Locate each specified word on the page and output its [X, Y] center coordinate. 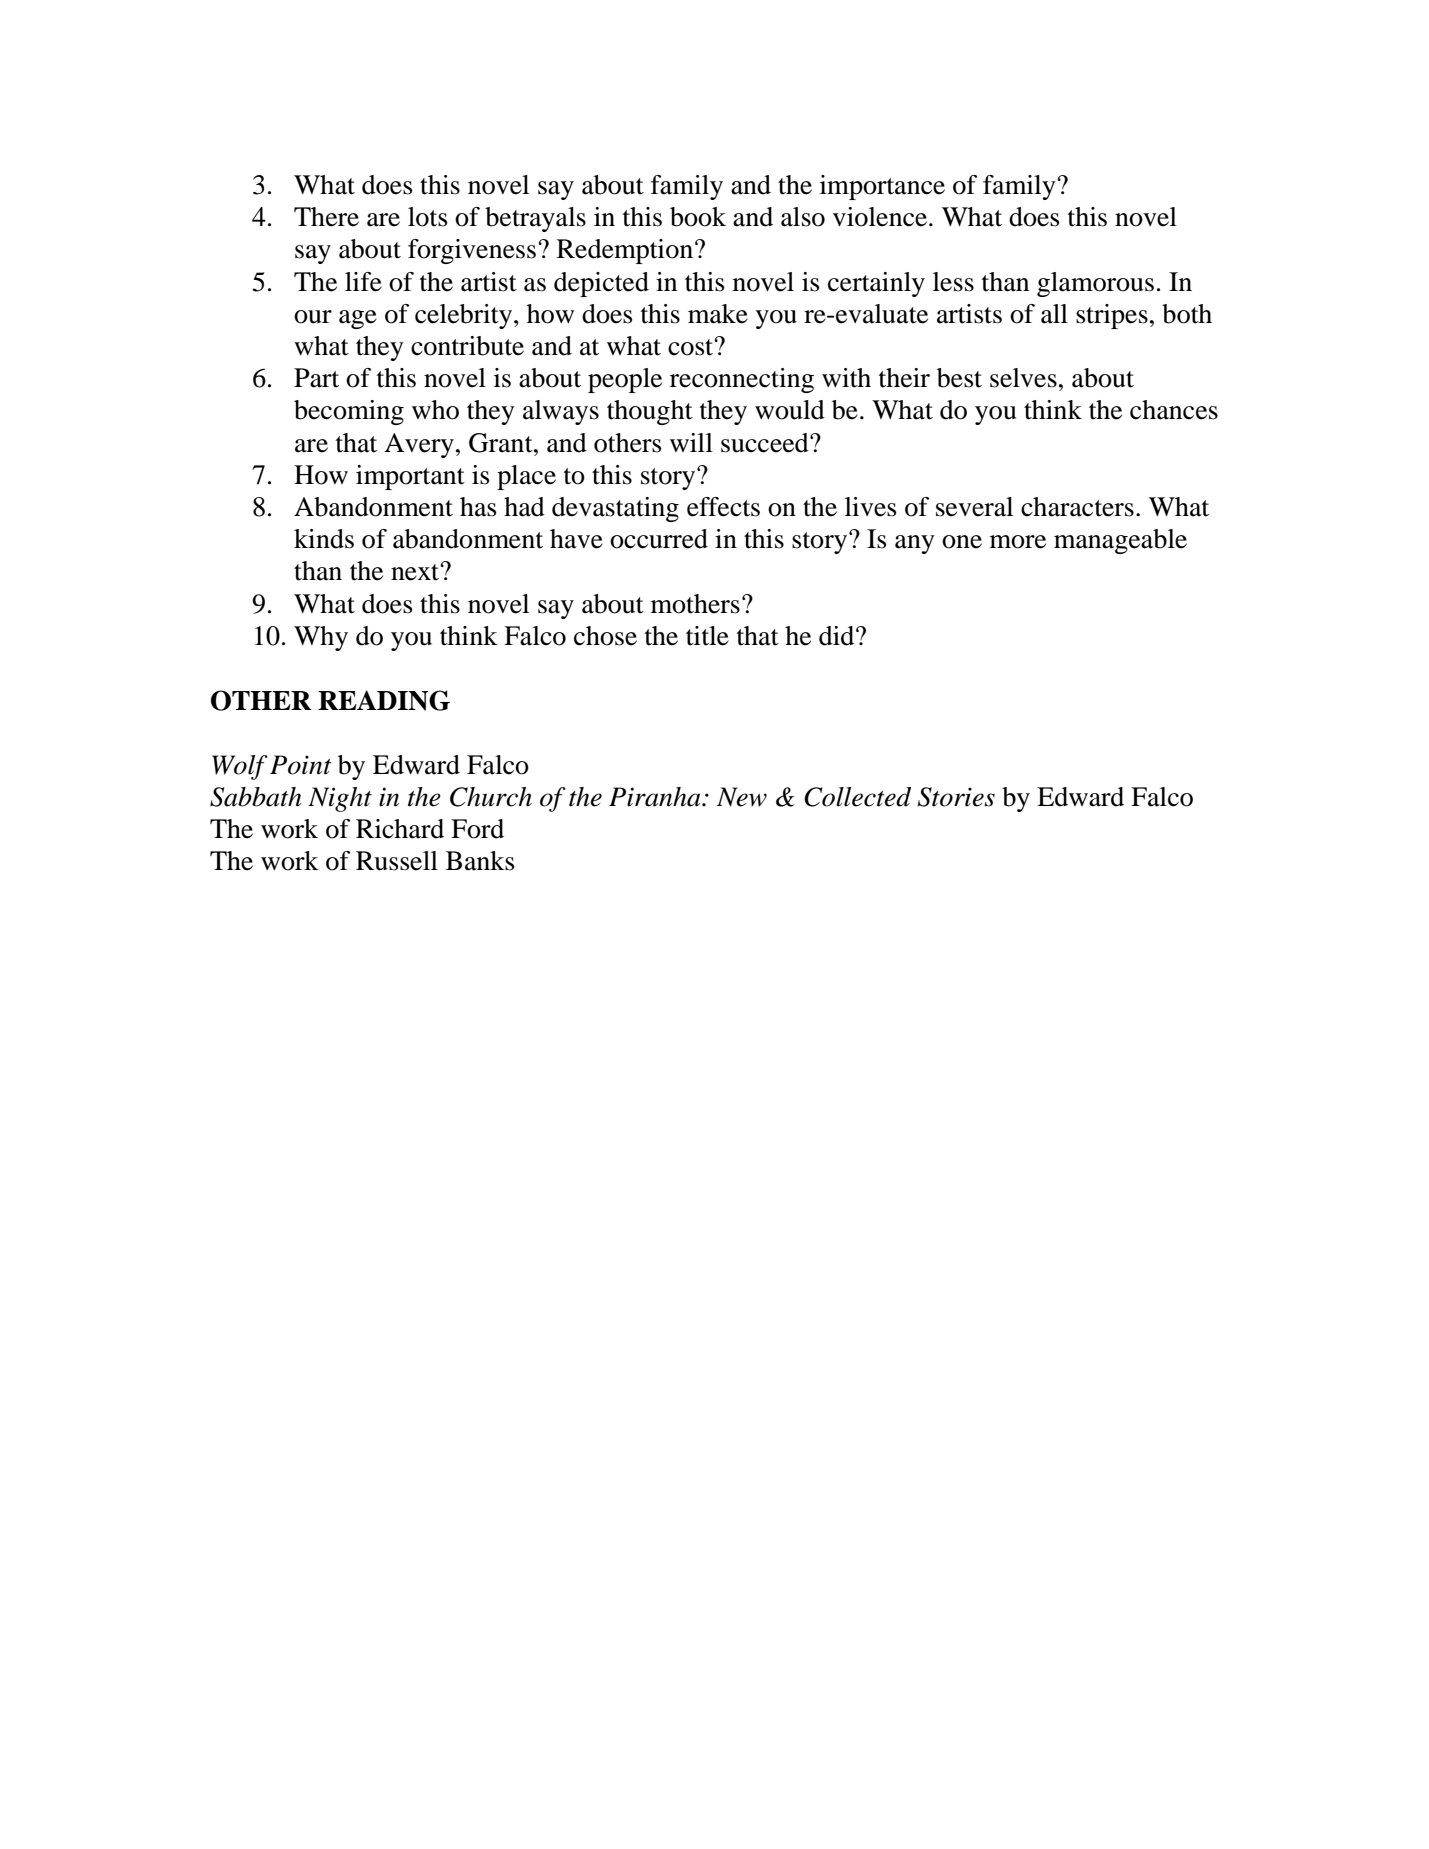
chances [1174, 410]
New [742, 797]
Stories [956, 797]
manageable [1120, 541]
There [326, 217]
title [707, 636]
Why [321, 638]
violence [881, 217]
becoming [349, 412]
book [698, 217]
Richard [400, 829]
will [691, 442]
